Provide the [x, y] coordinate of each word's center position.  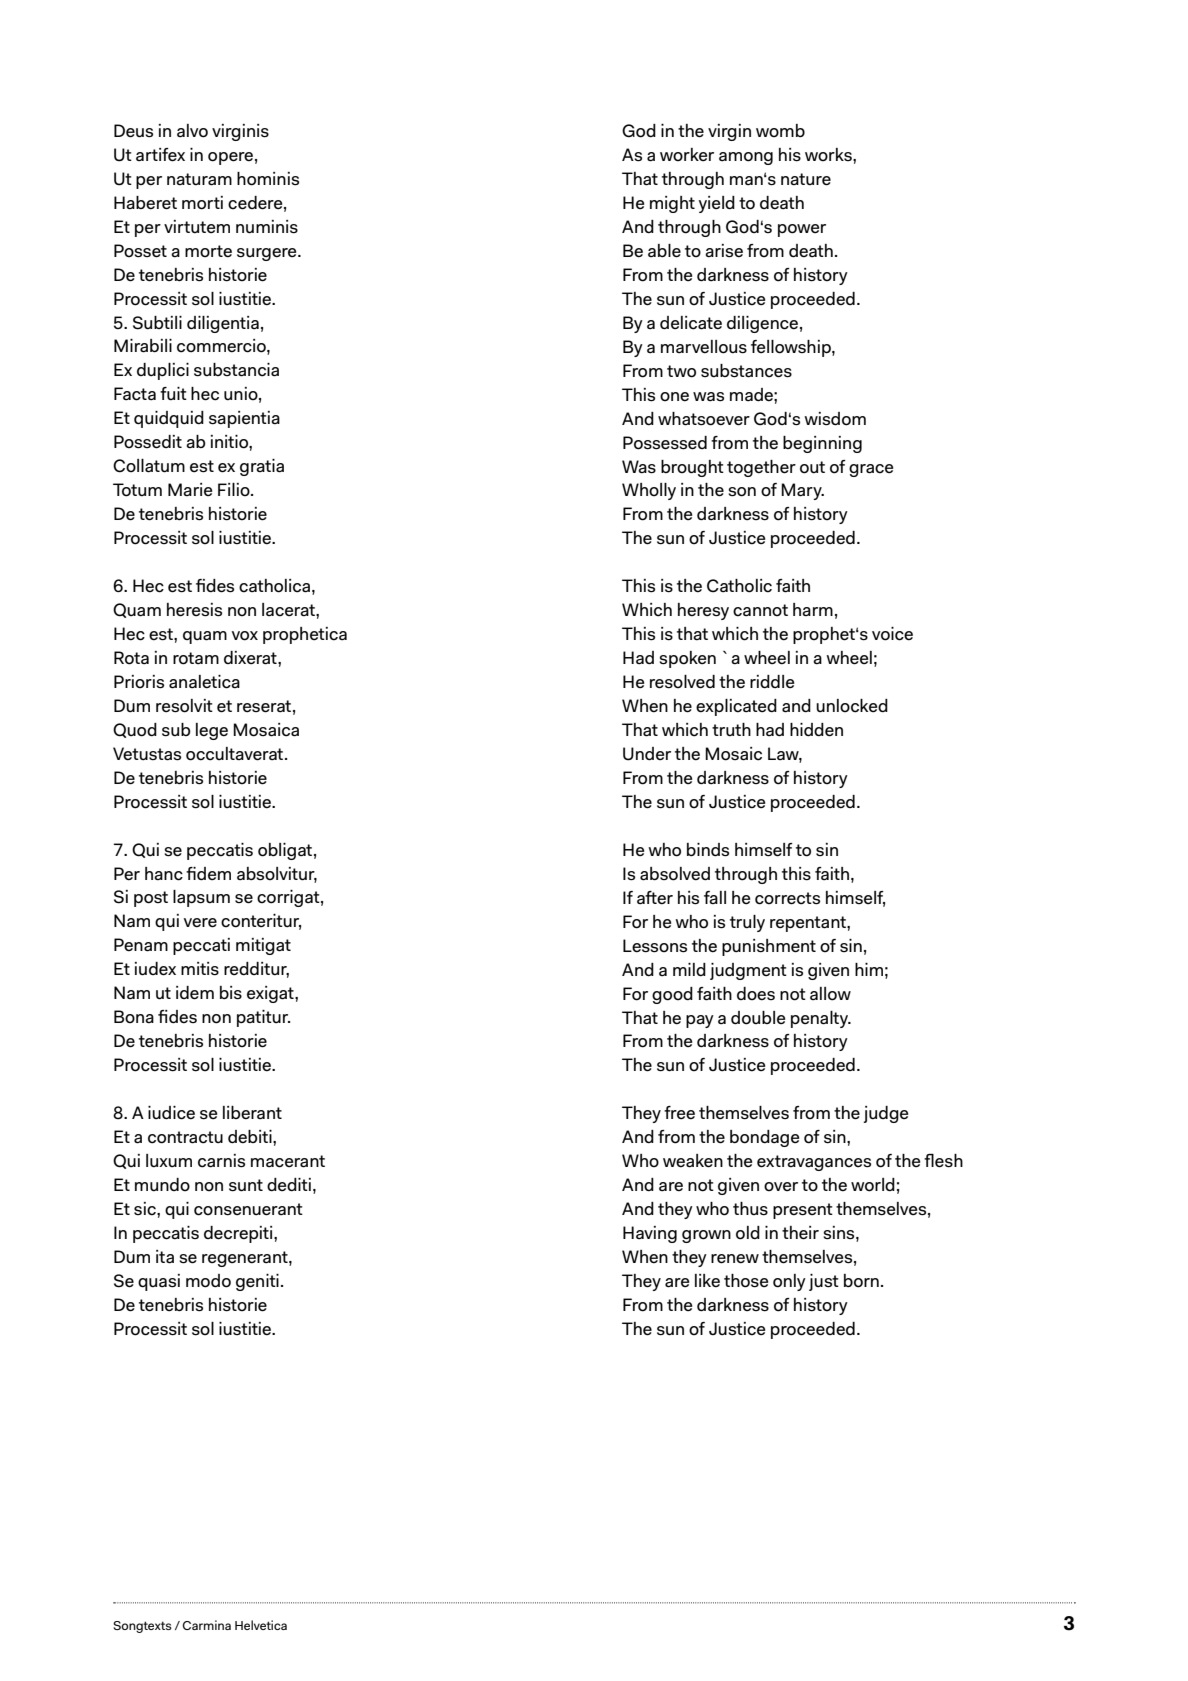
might [672, 204]
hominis [268, 179]
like [707, 1281]
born [861, 1281]
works [829, 155]
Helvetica [261, 1625]
